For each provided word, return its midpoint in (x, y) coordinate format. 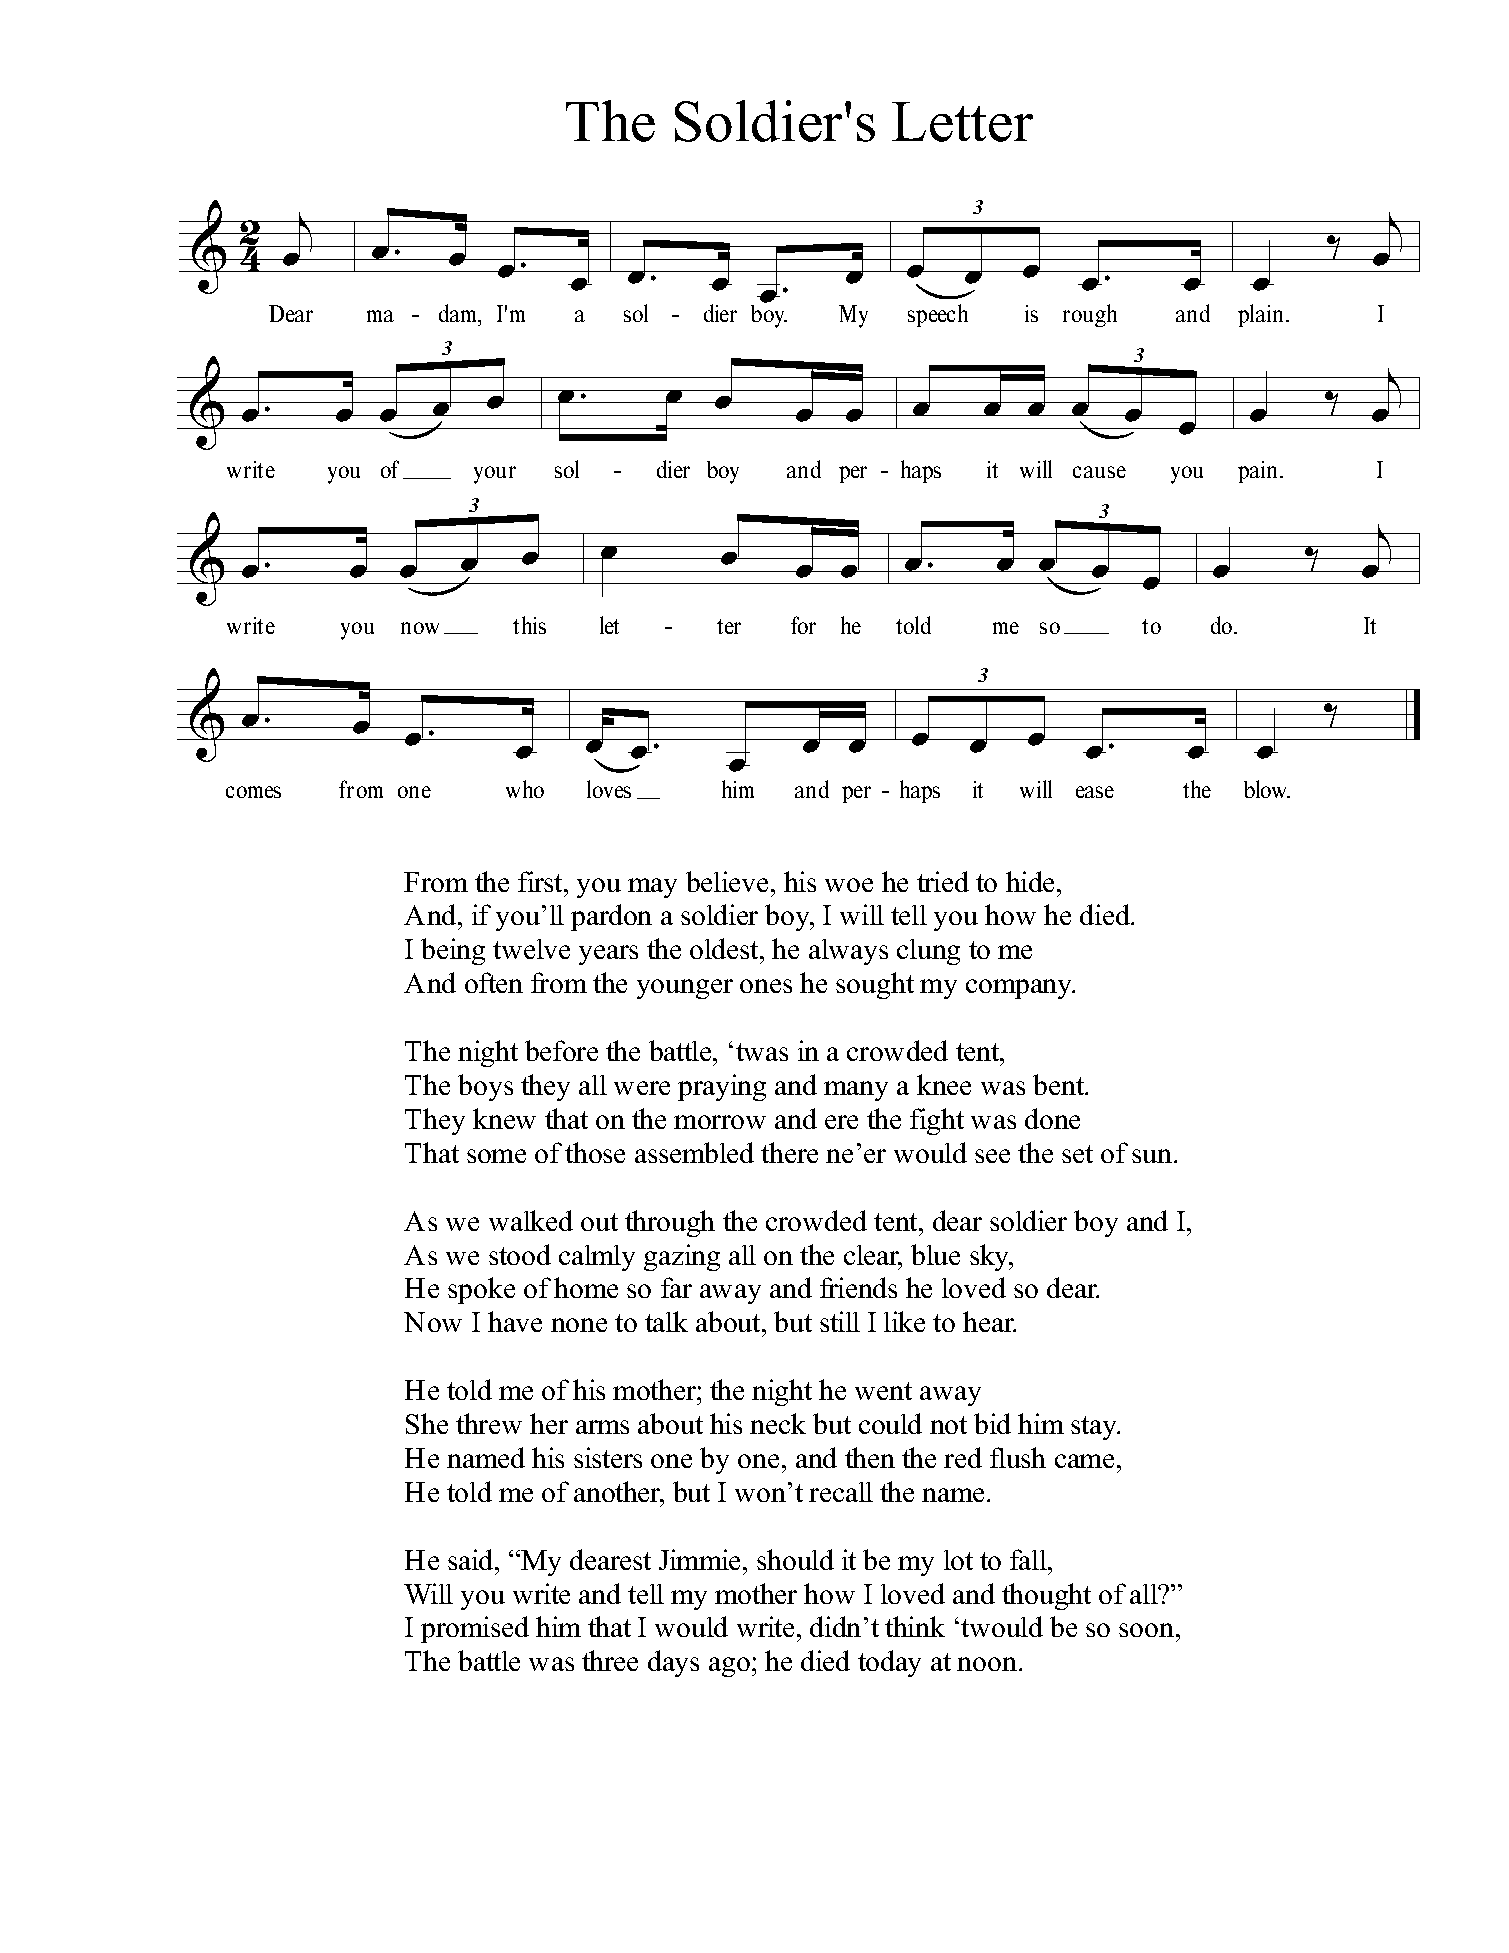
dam (459, 313)
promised (475, 1629)
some (496, 1156)
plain (1260, 315)
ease (1095, 792)
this (529, 625)
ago (729, 1667)
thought (1046, 1596)
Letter (962, 122)
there (789, 1152)
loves (609, 789)
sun (1153, 1156)
